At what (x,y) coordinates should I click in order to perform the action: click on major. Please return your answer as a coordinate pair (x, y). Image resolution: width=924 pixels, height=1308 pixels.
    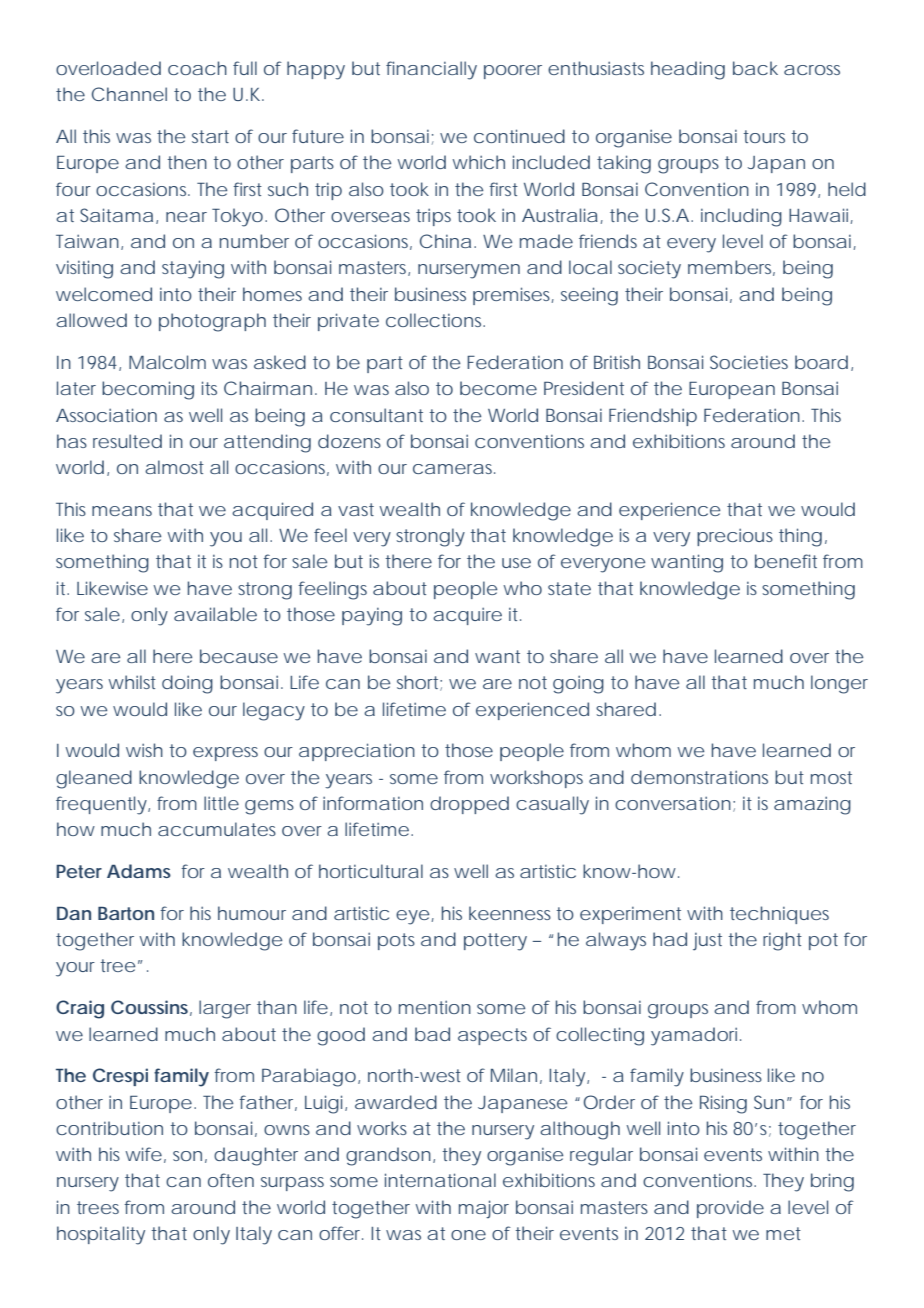
    Looking at the image, I should click on (484, 1209).
